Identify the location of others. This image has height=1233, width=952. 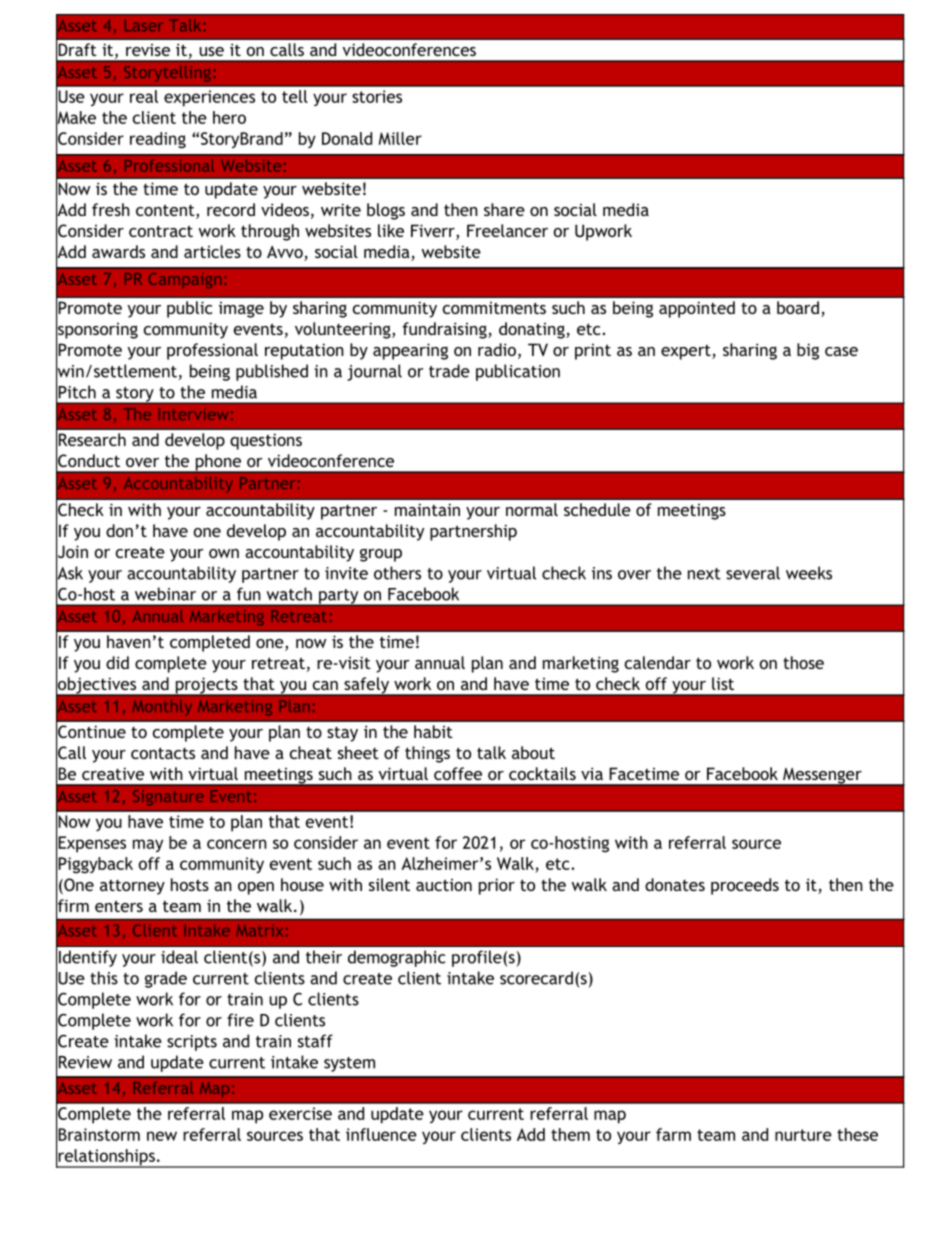
(397, 573).
